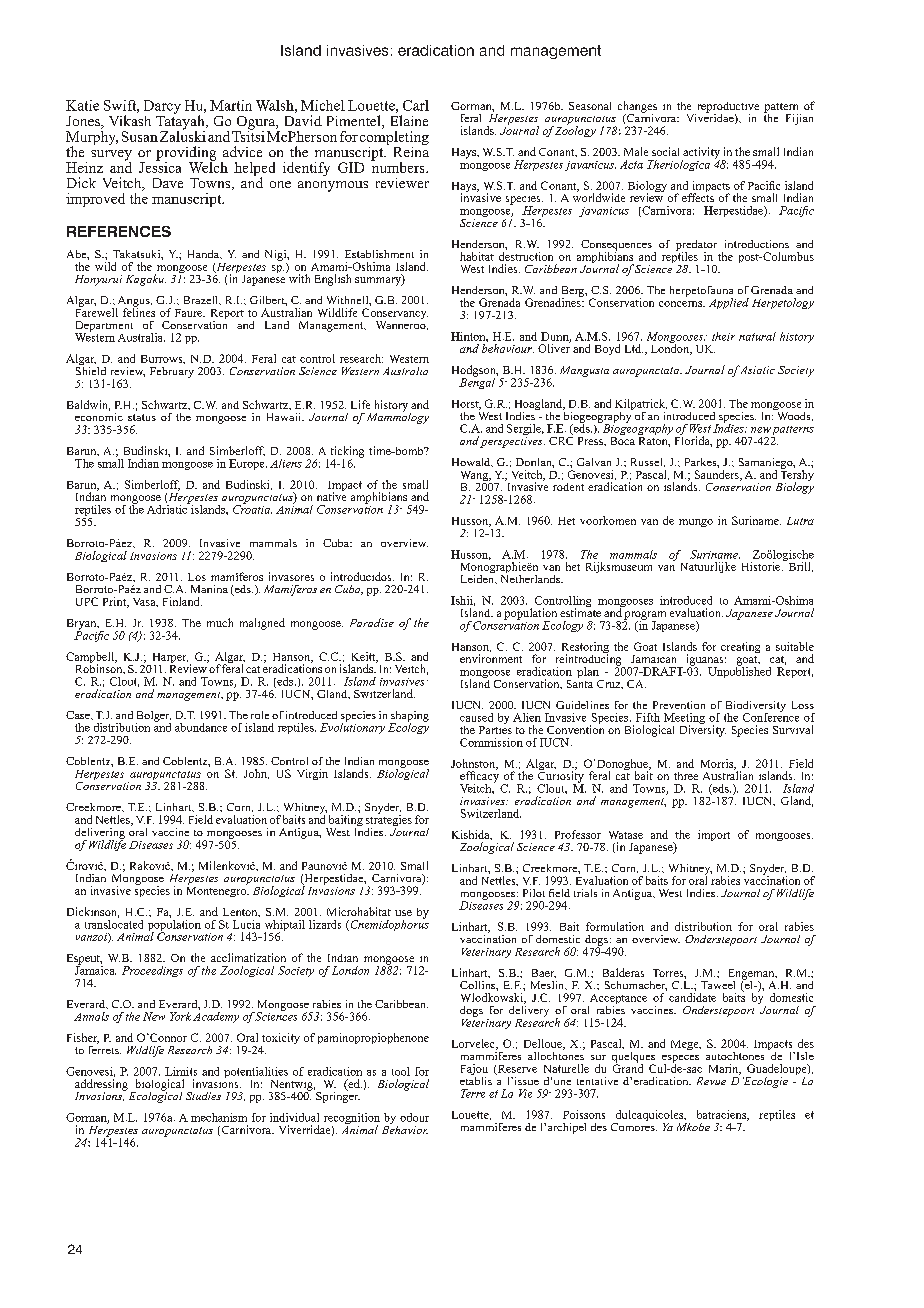 This document has width=924, height=1308. Describe the element at coordinates (701, 154) in the document. I see `activity` at that location.
